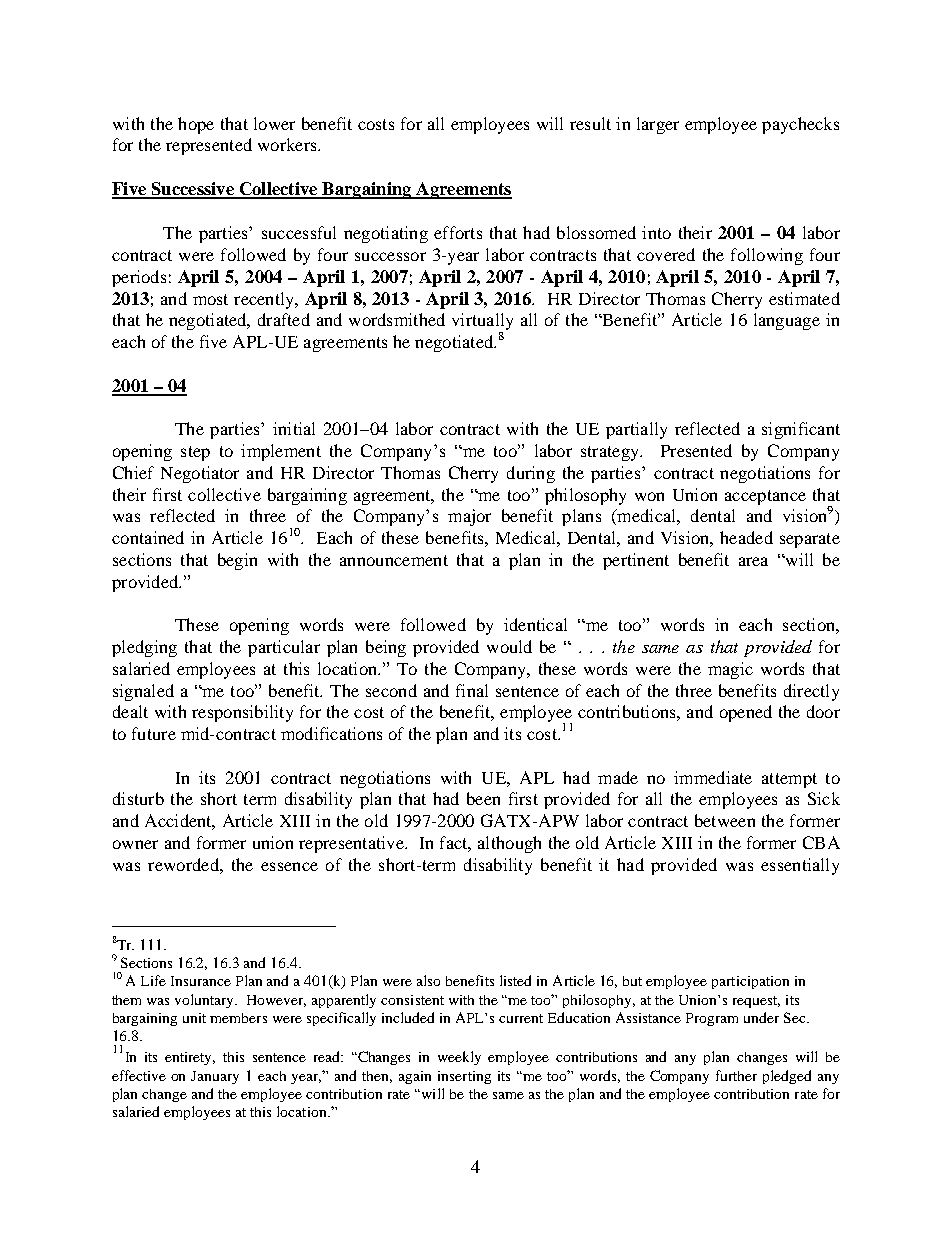 The image size is (952, 1233). Describe the element at coordinates (753, 561) in the page. I see `area` at that location.
